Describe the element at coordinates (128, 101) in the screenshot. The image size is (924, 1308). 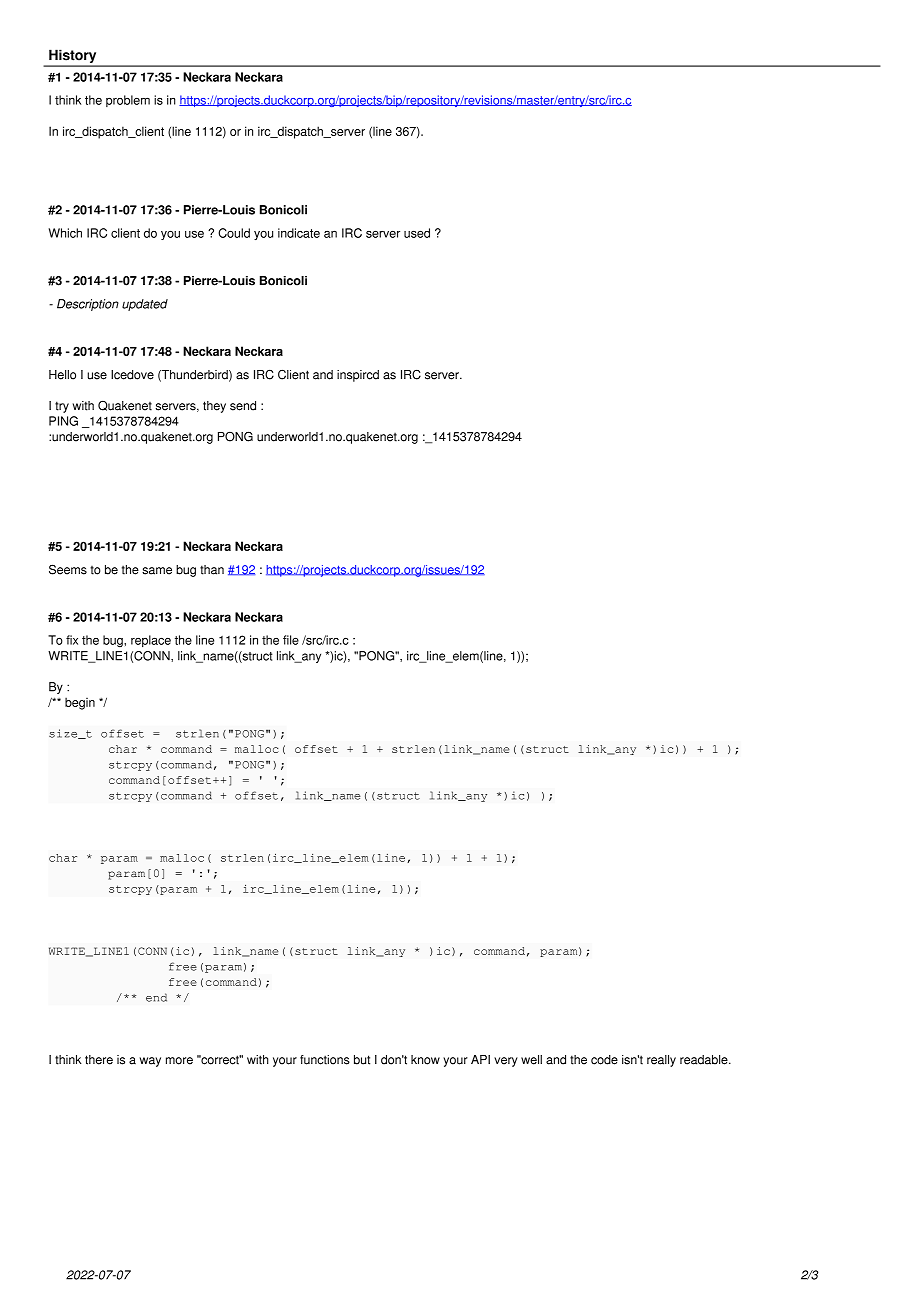
I see `problem` at that location.
